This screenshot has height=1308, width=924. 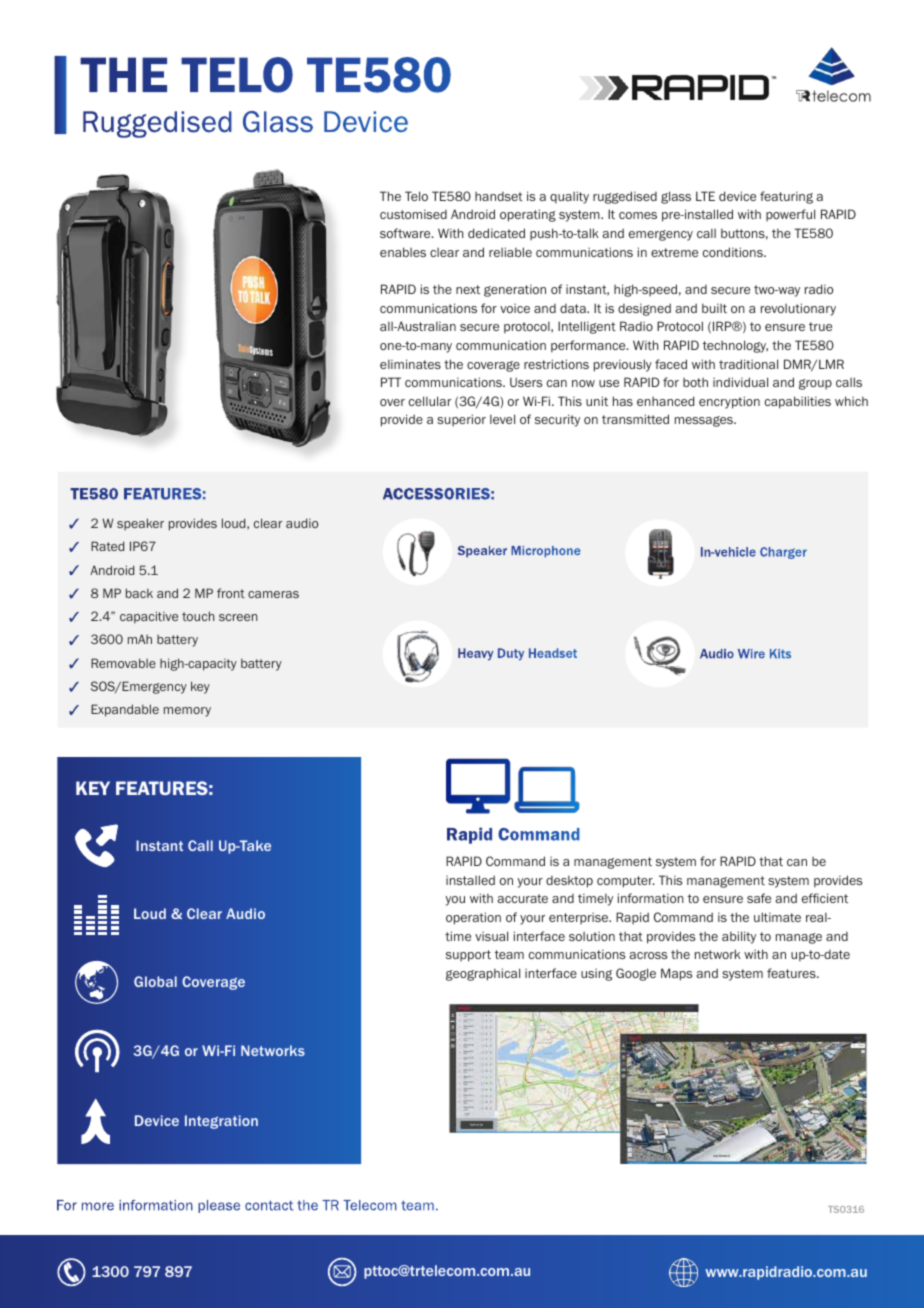 I want to click on Heavy, so click(x=475, y=654).
